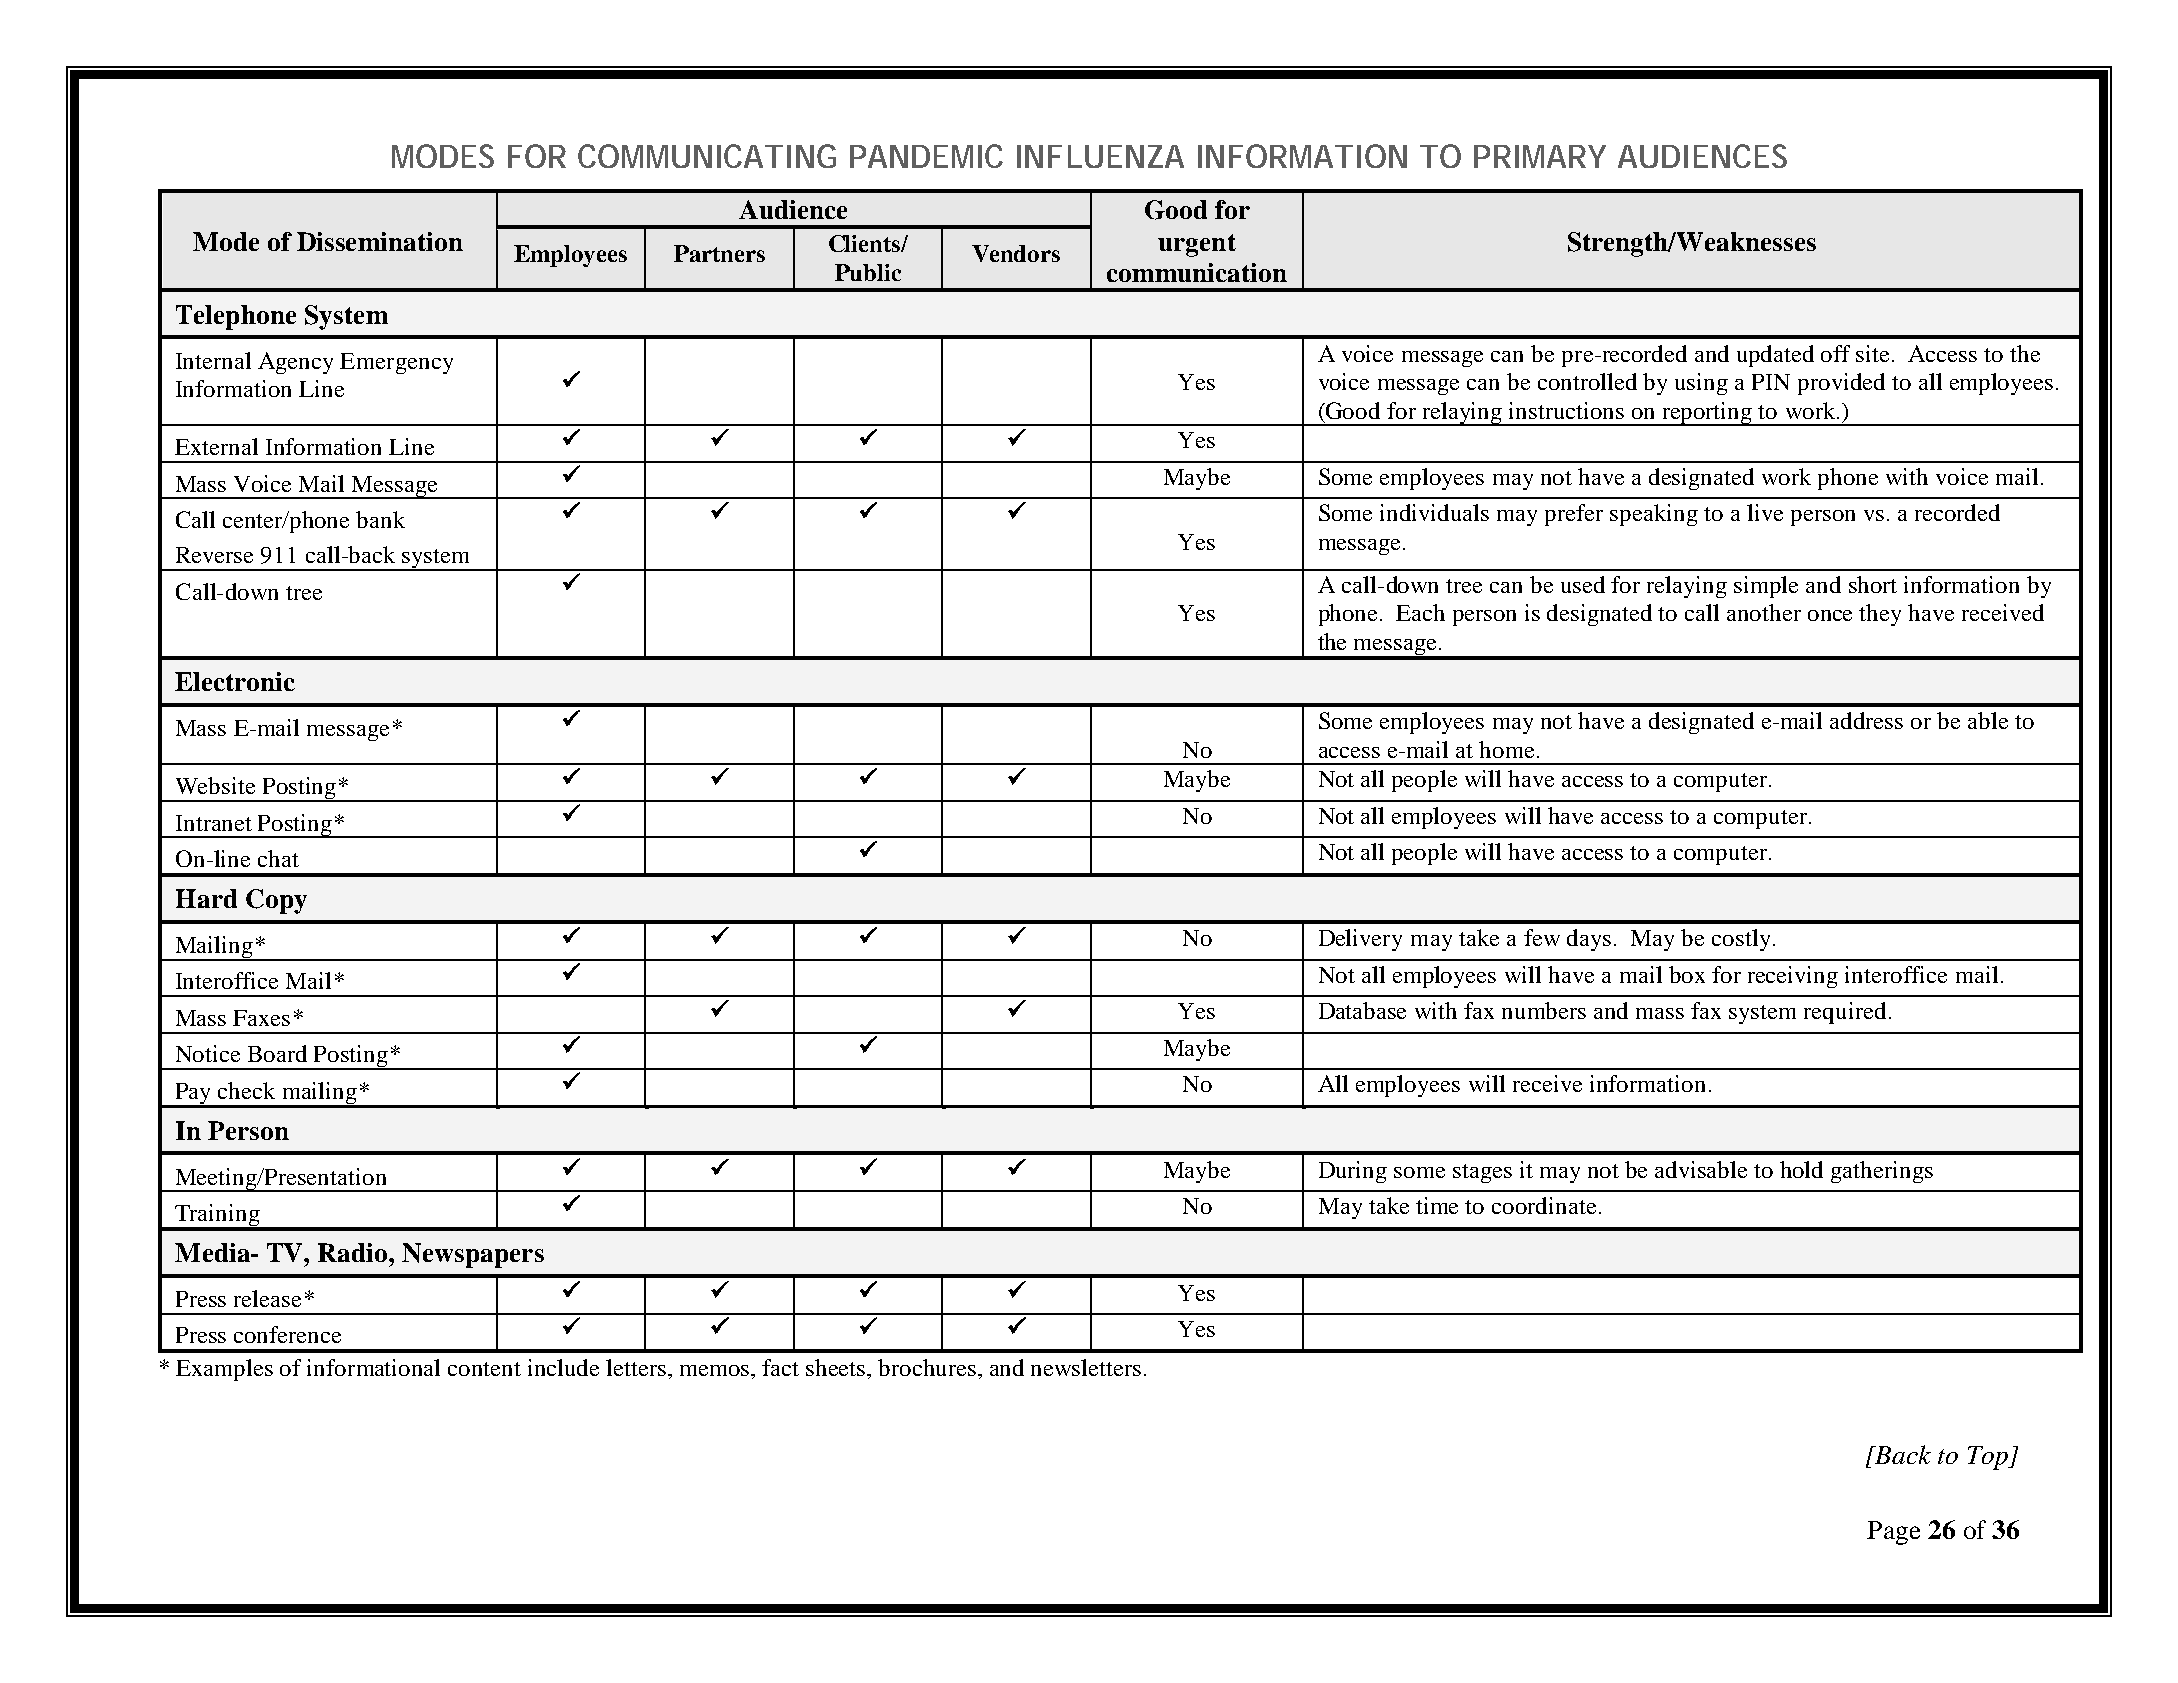 Image resolution: width=2178 pixels, height=1683 pixels. Describe the element at coordinates (380, 241) in the screenshot. I see `Dissemination` at that location.
